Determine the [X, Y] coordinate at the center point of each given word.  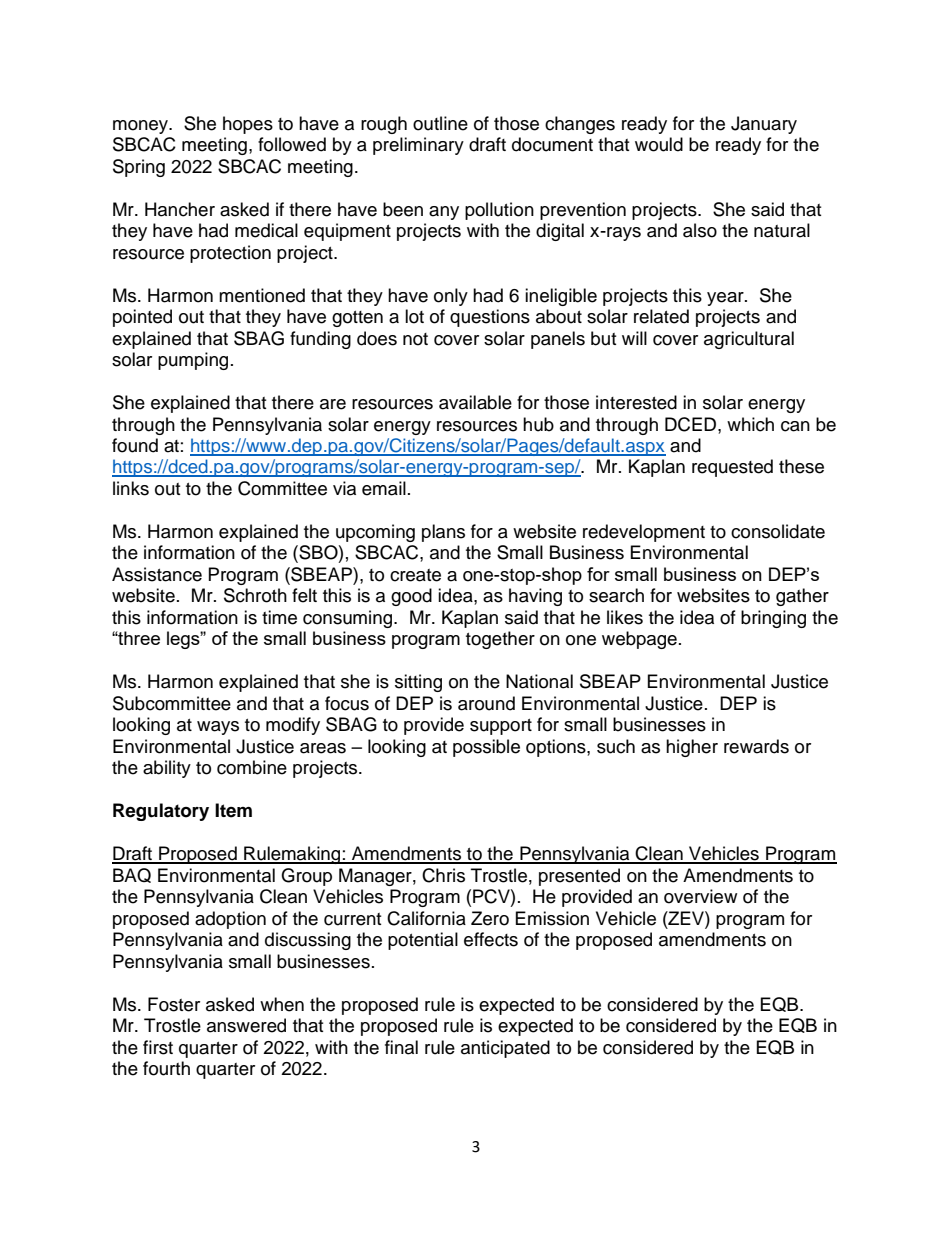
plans [443, 533]
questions [490, 318]
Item [233, 810]
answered [246, 1025]
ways [218, 728]
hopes [248, 125]
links [131, 488]
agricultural [749, 340]
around [486, 703]
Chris [443, 875]
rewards [756, 746]
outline [440, 123]
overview [700, 896]
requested [732, 468]
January [764, 125]
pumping [193, 361]
